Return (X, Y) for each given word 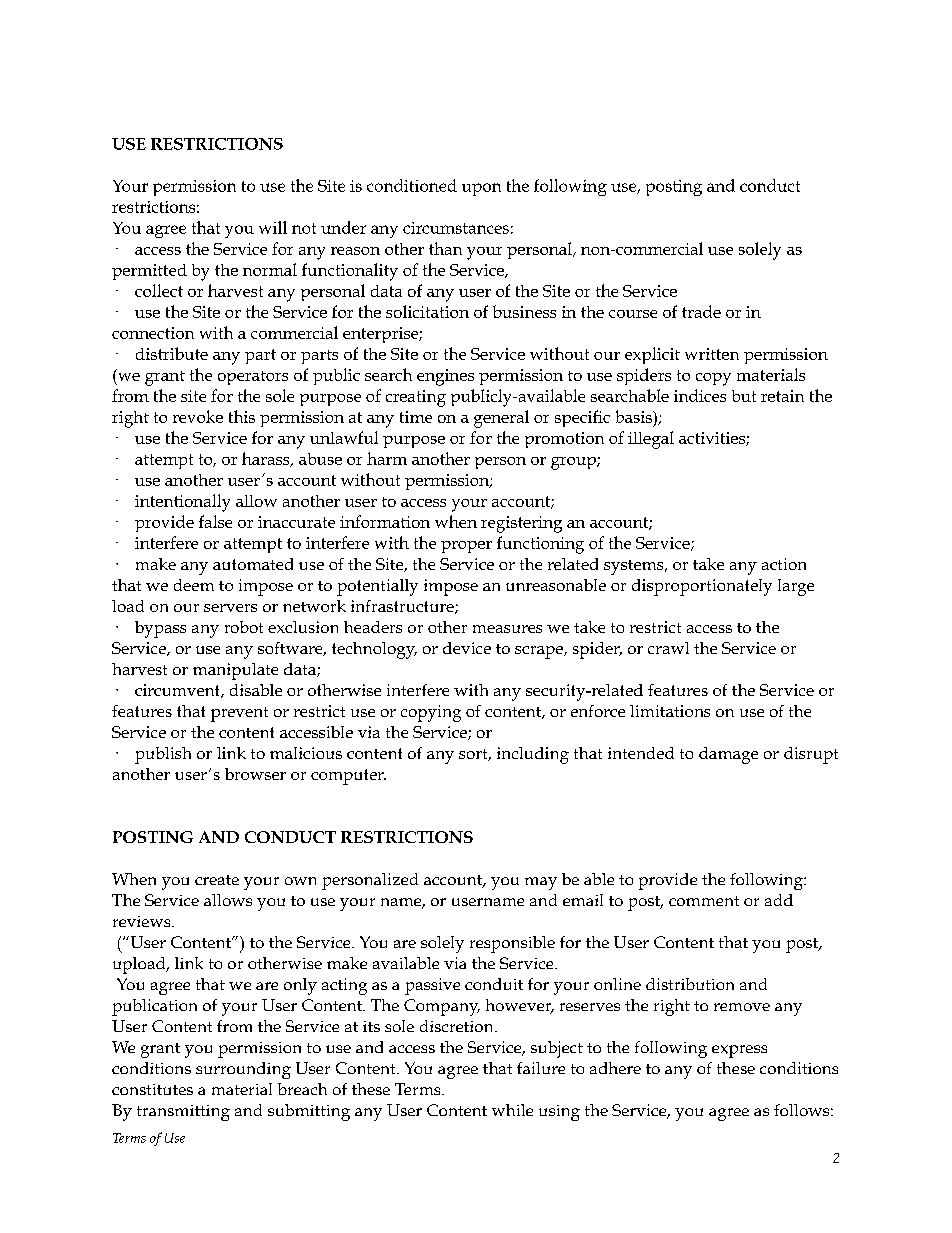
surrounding (243, 1070)
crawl (668, 648)
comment (704, 901)
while (512, 1110)
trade (701, 311)
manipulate (235, 671)
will (273, 227)
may (541, 883)
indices (700, 395)
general (501, 419)
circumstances (456, 228)
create (217, 880)
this (242, 416)
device (467, 648)
